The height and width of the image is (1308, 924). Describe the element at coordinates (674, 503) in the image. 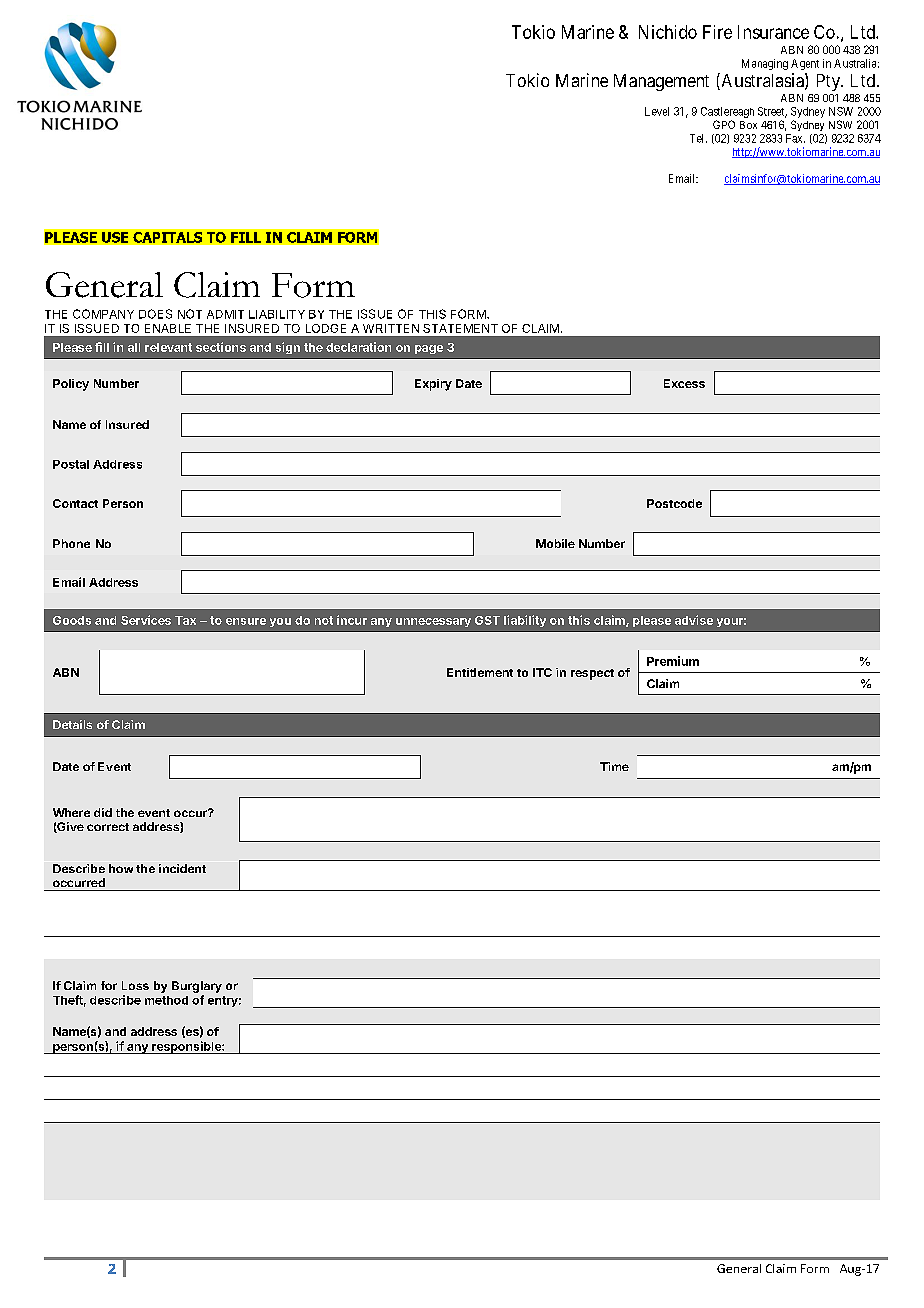

I see `Postcode` at that location.
